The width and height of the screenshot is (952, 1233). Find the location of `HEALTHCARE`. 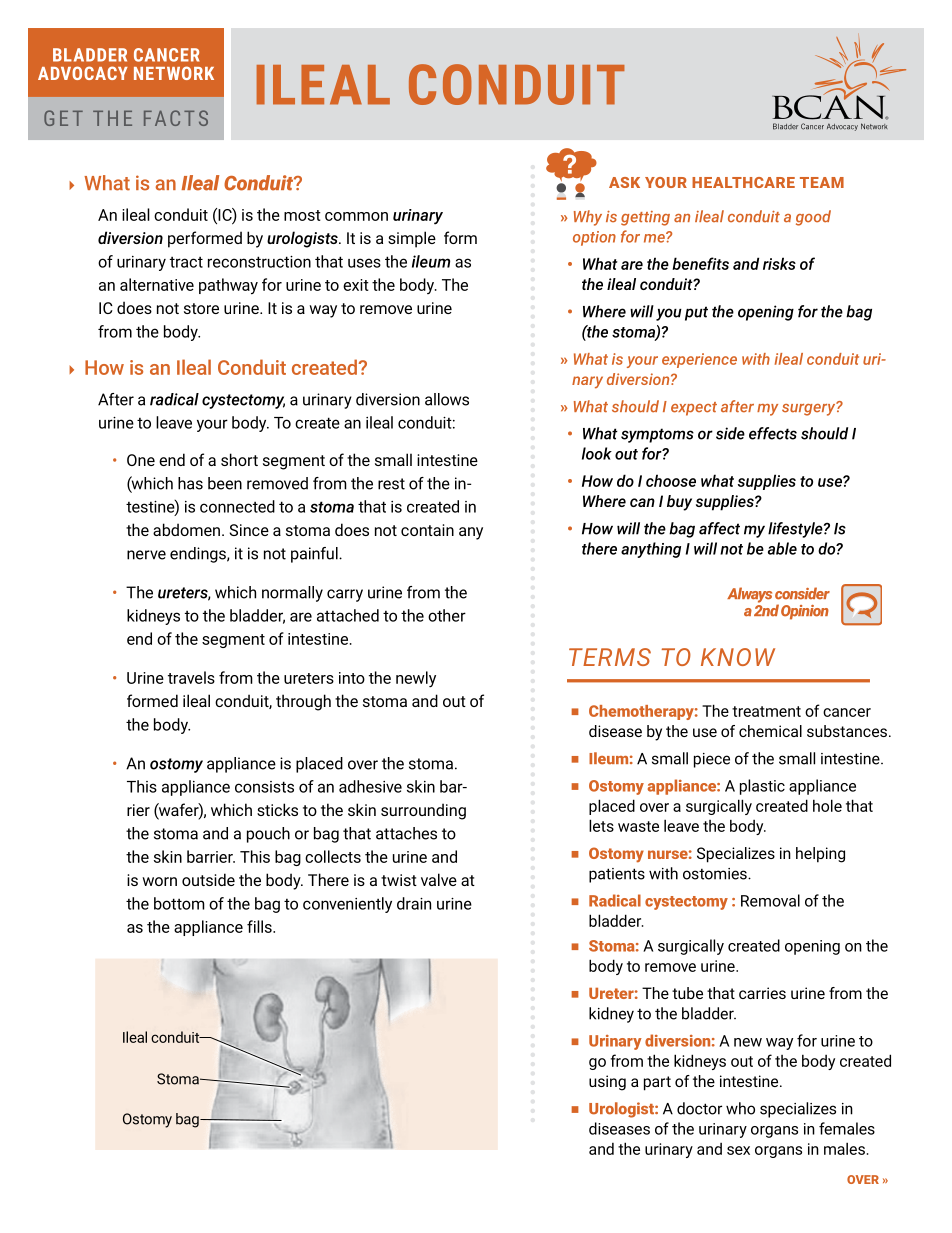

HEALTHCARE is located at coordinates (743, 182).
